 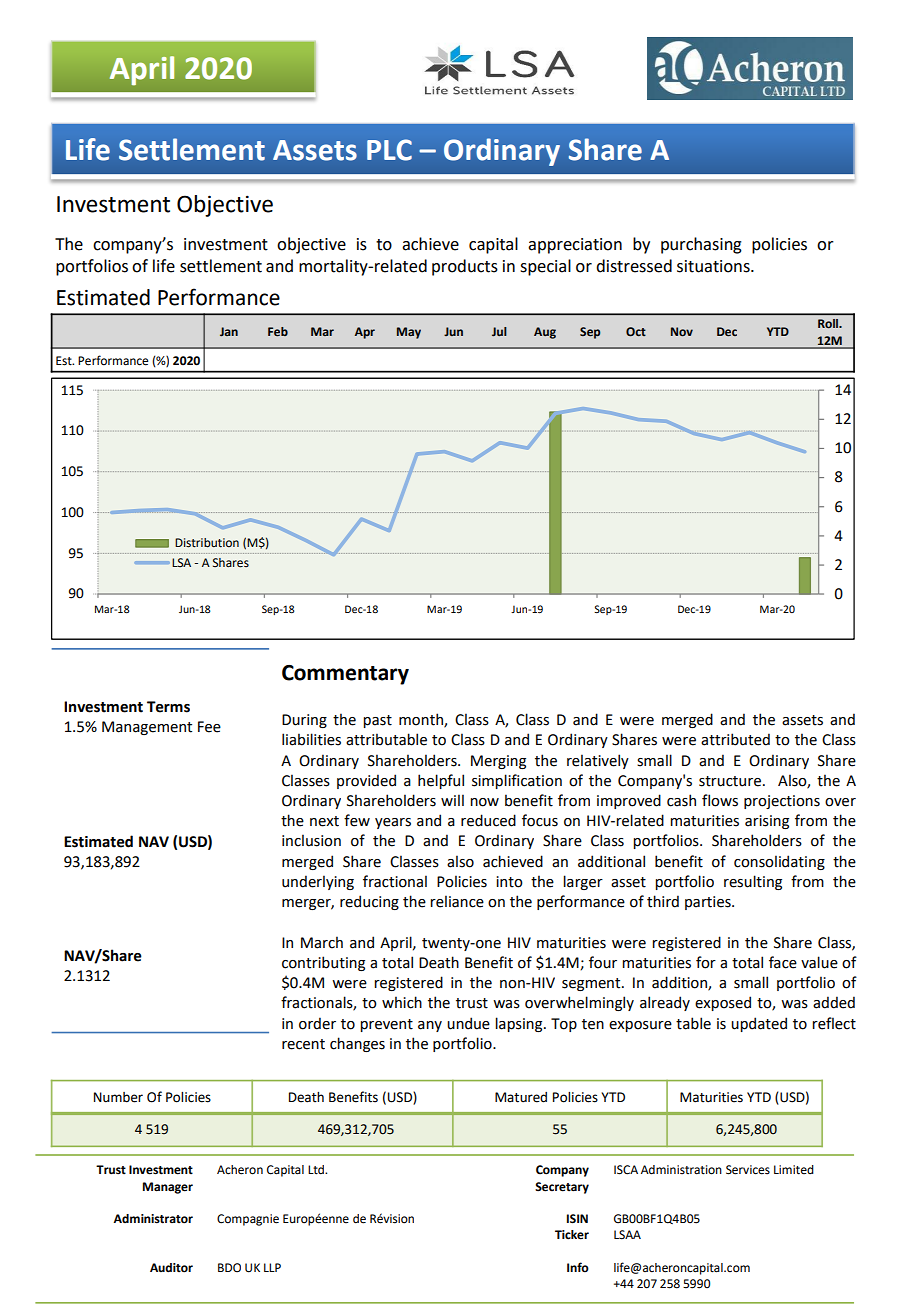 What do you see at coordinates (207, 543) in the image?
I see `Distribution` at bounding box center [207, 543].
